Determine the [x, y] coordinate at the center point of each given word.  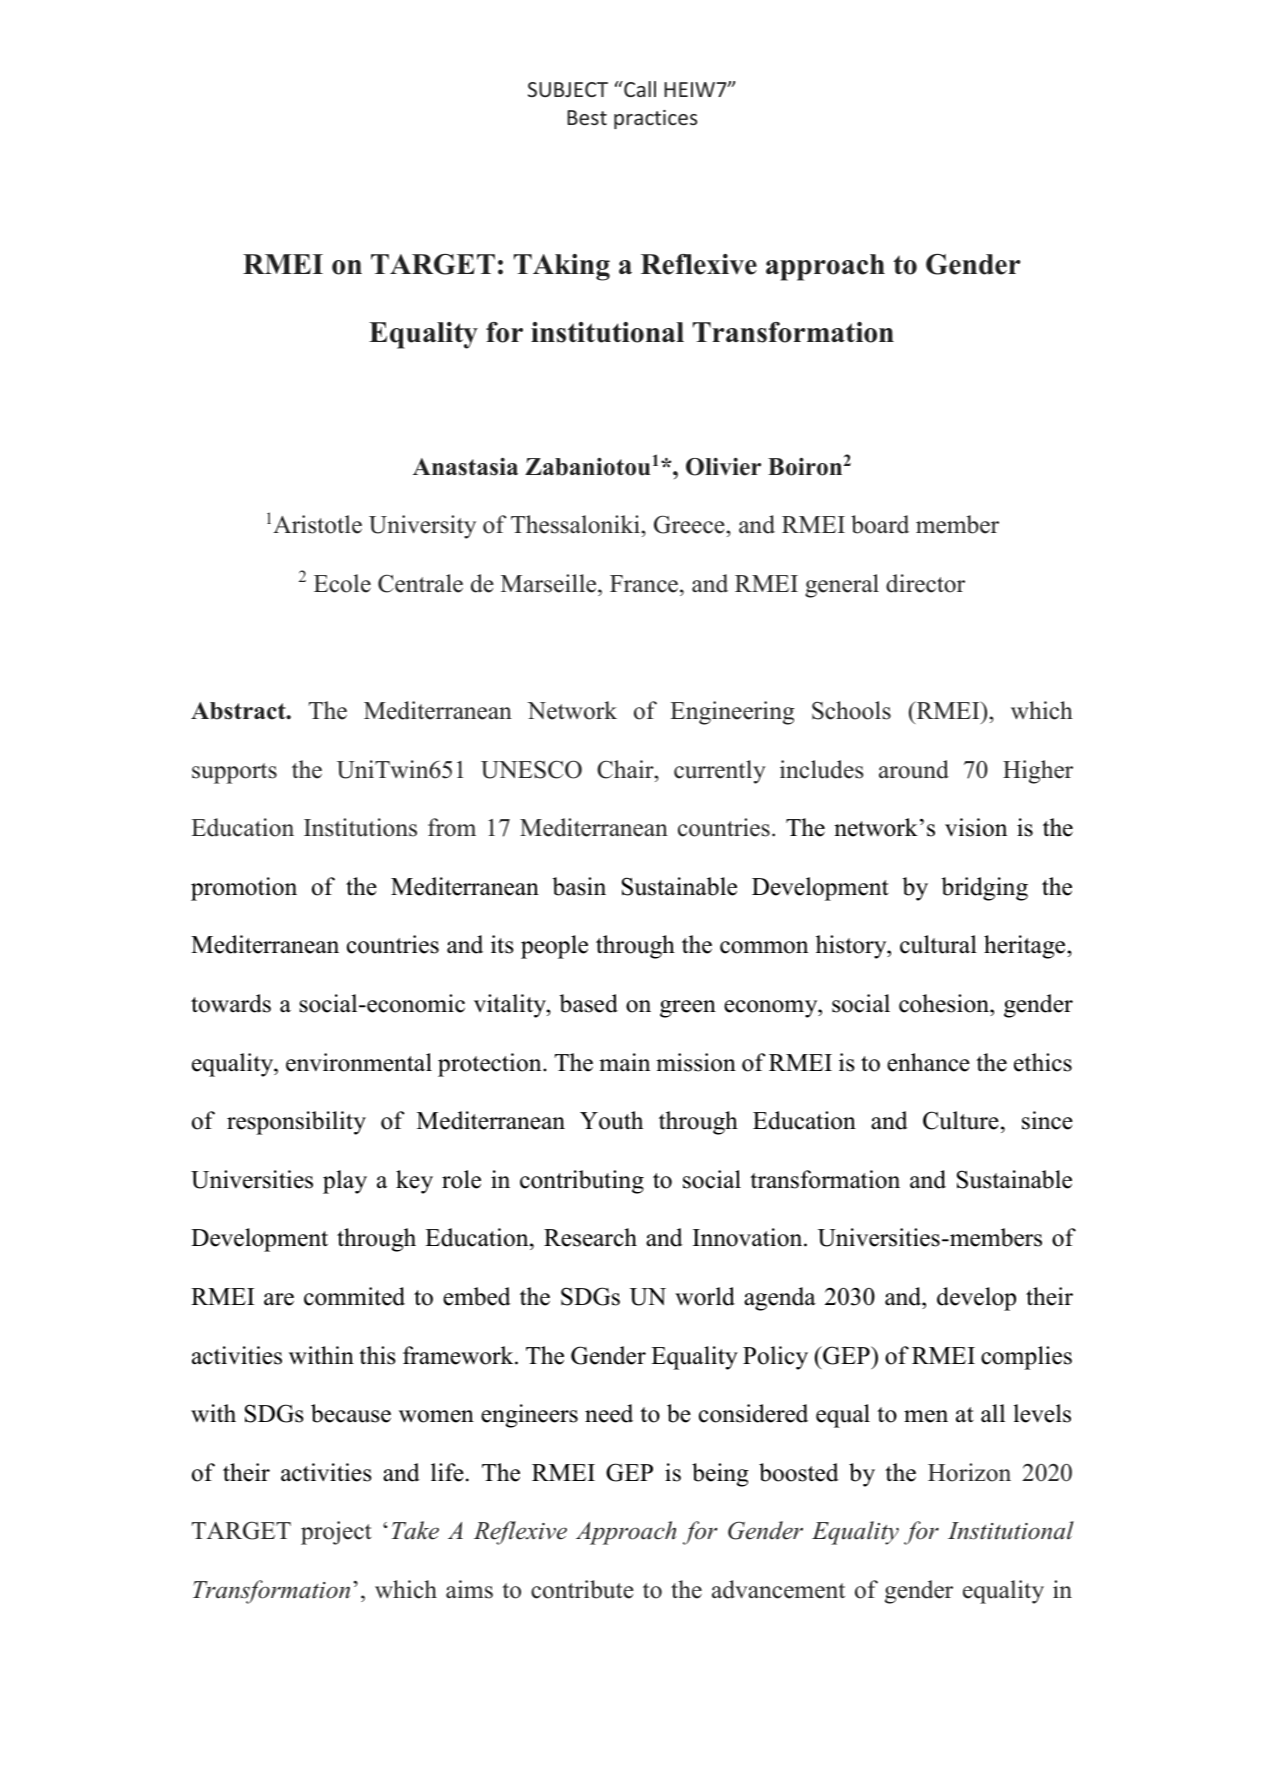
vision [976, 827]
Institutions [360, 827]
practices [655, 119]
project [336, 1533]
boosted [799, 1472]
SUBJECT [568, 89]
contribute [582, 1589]
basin [579, 886]
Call [639, 89]
